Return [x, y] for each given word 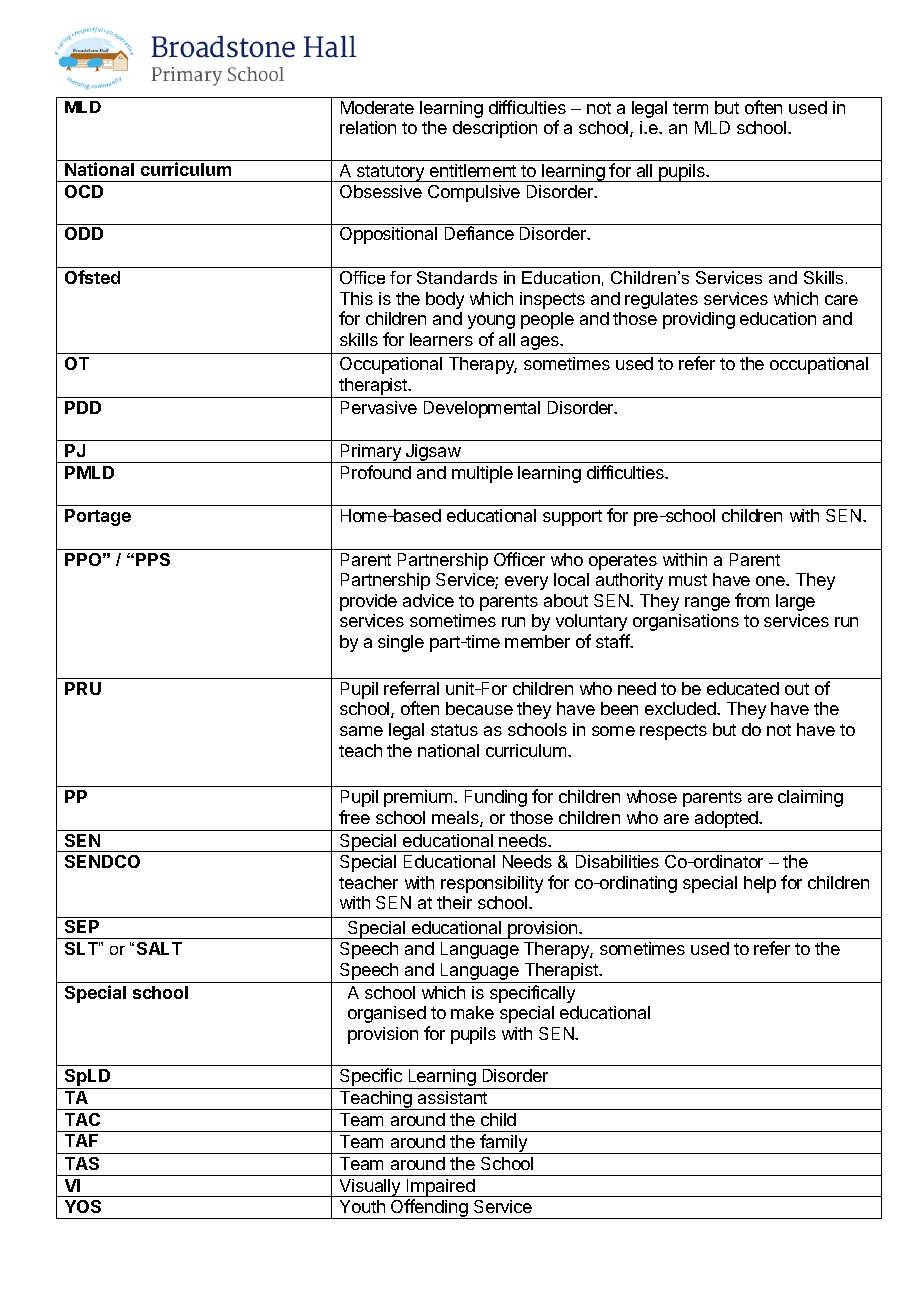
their [454, 902]
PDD [83, 407]
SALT [159, 948]
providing [699, 320]
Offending [429, 1209]
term [690, 108]
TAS [82, 1163]
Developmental [482, 409]
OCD [84, 191]
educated [743, 688]
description [495, 129]
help [760, 884]
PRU [83, 688]
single [401, 643]
